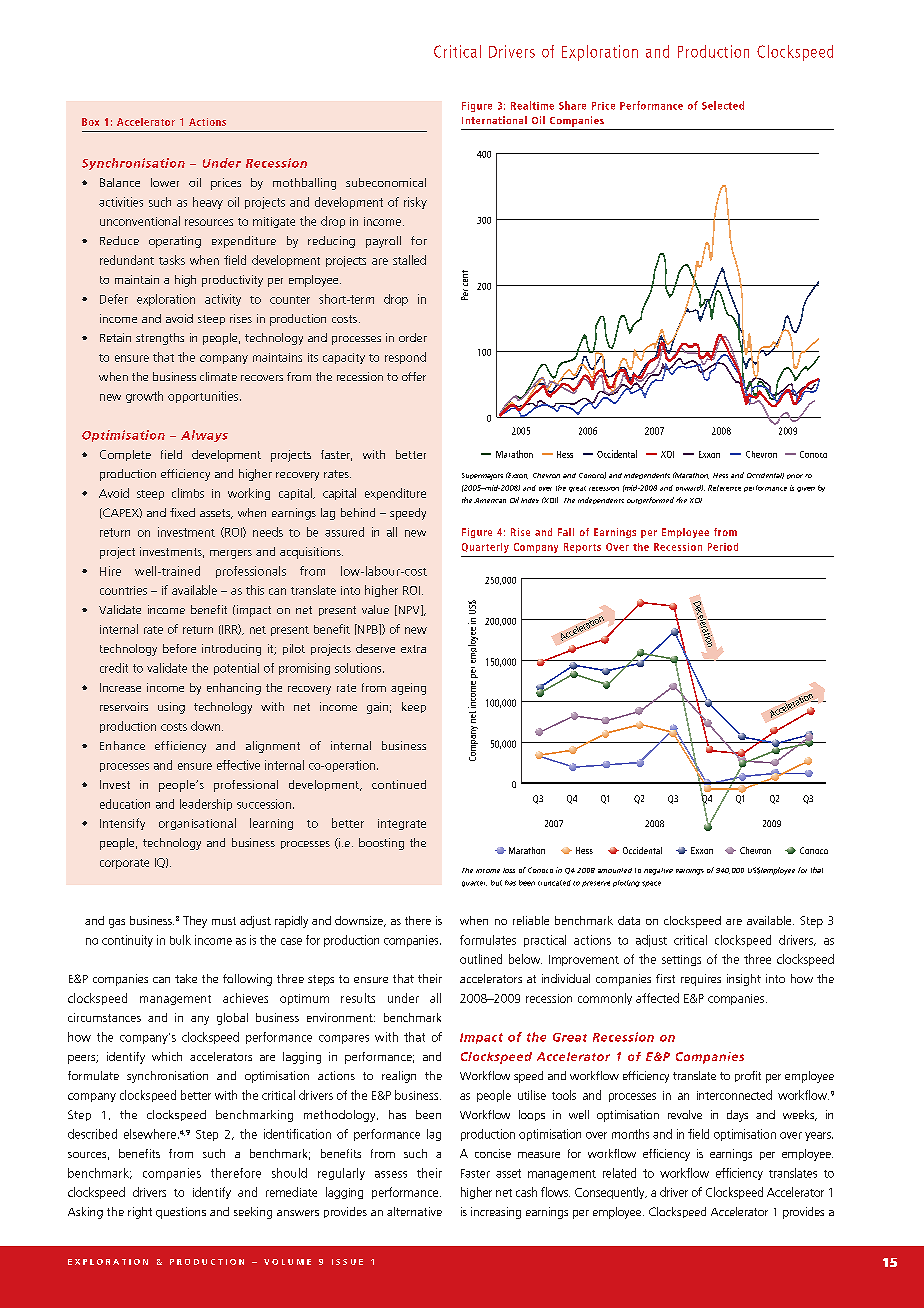 The height and width of the screenshot is (1308, 924). I want to click on questions, so click(181, 1213).
